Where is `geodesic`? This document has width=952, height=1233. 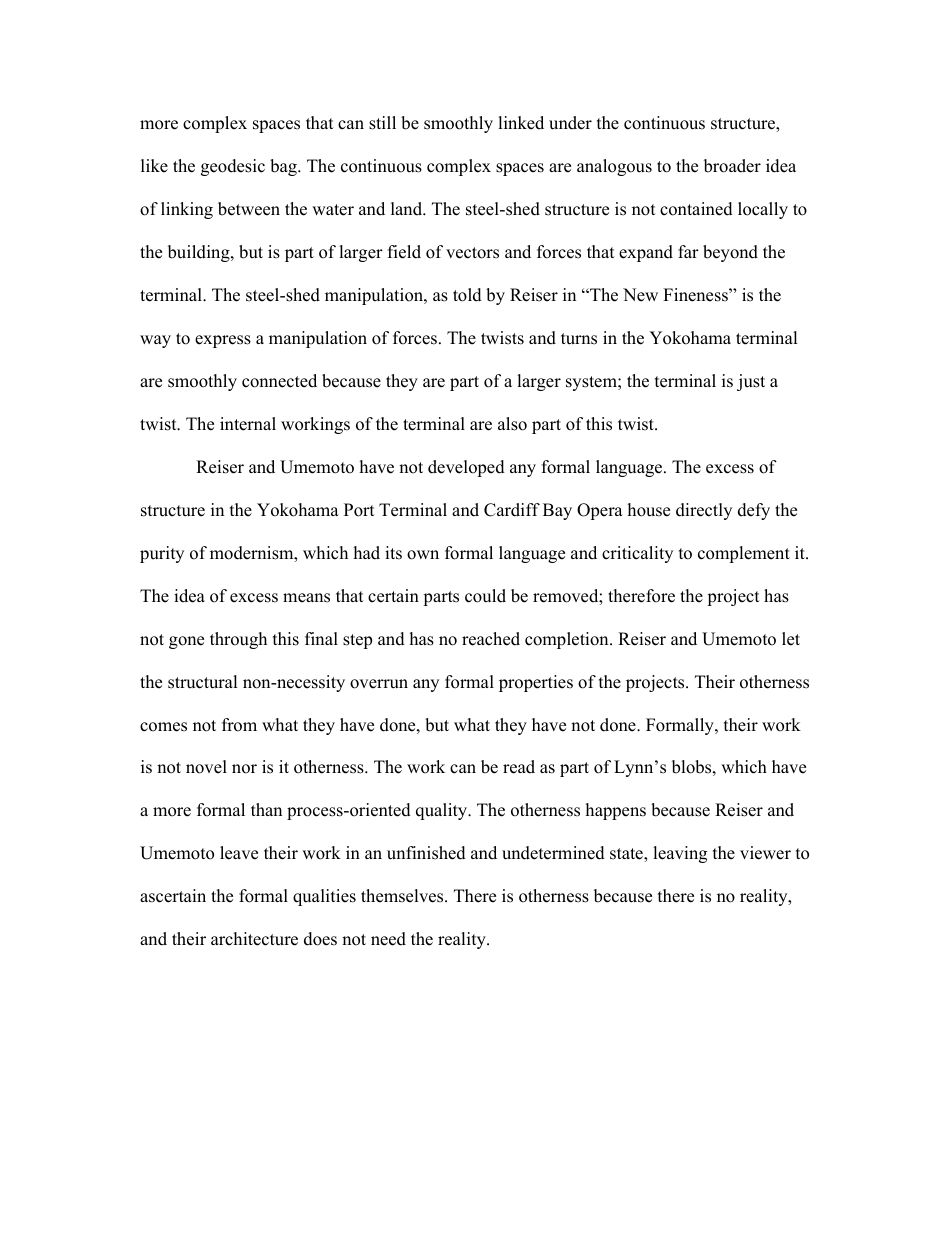 geodesic is located at coordinates (233, 167).
